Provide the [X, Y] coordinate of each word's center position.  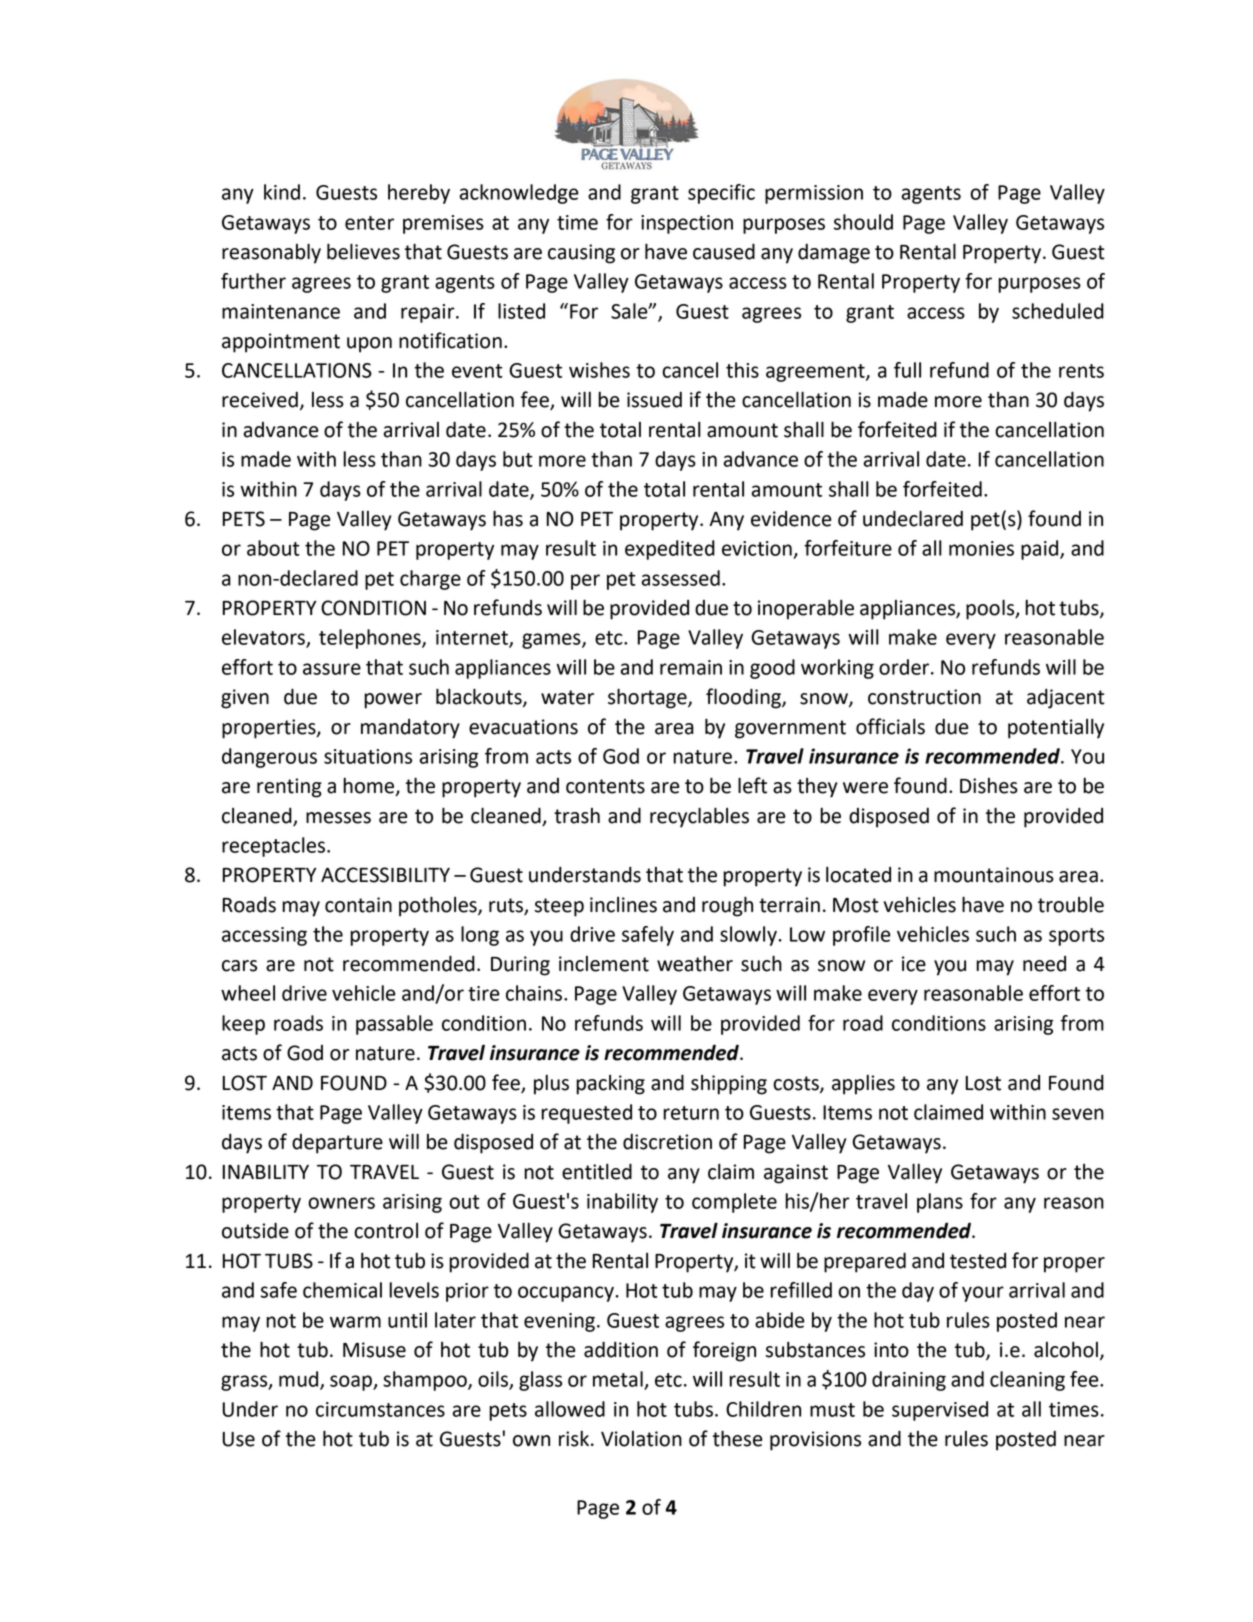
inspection [687, 224]
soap [352, 1383]
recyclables [699, 817]
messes [338, 818]
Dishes [989, 786]
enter [369, 223]
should [863, 222]
